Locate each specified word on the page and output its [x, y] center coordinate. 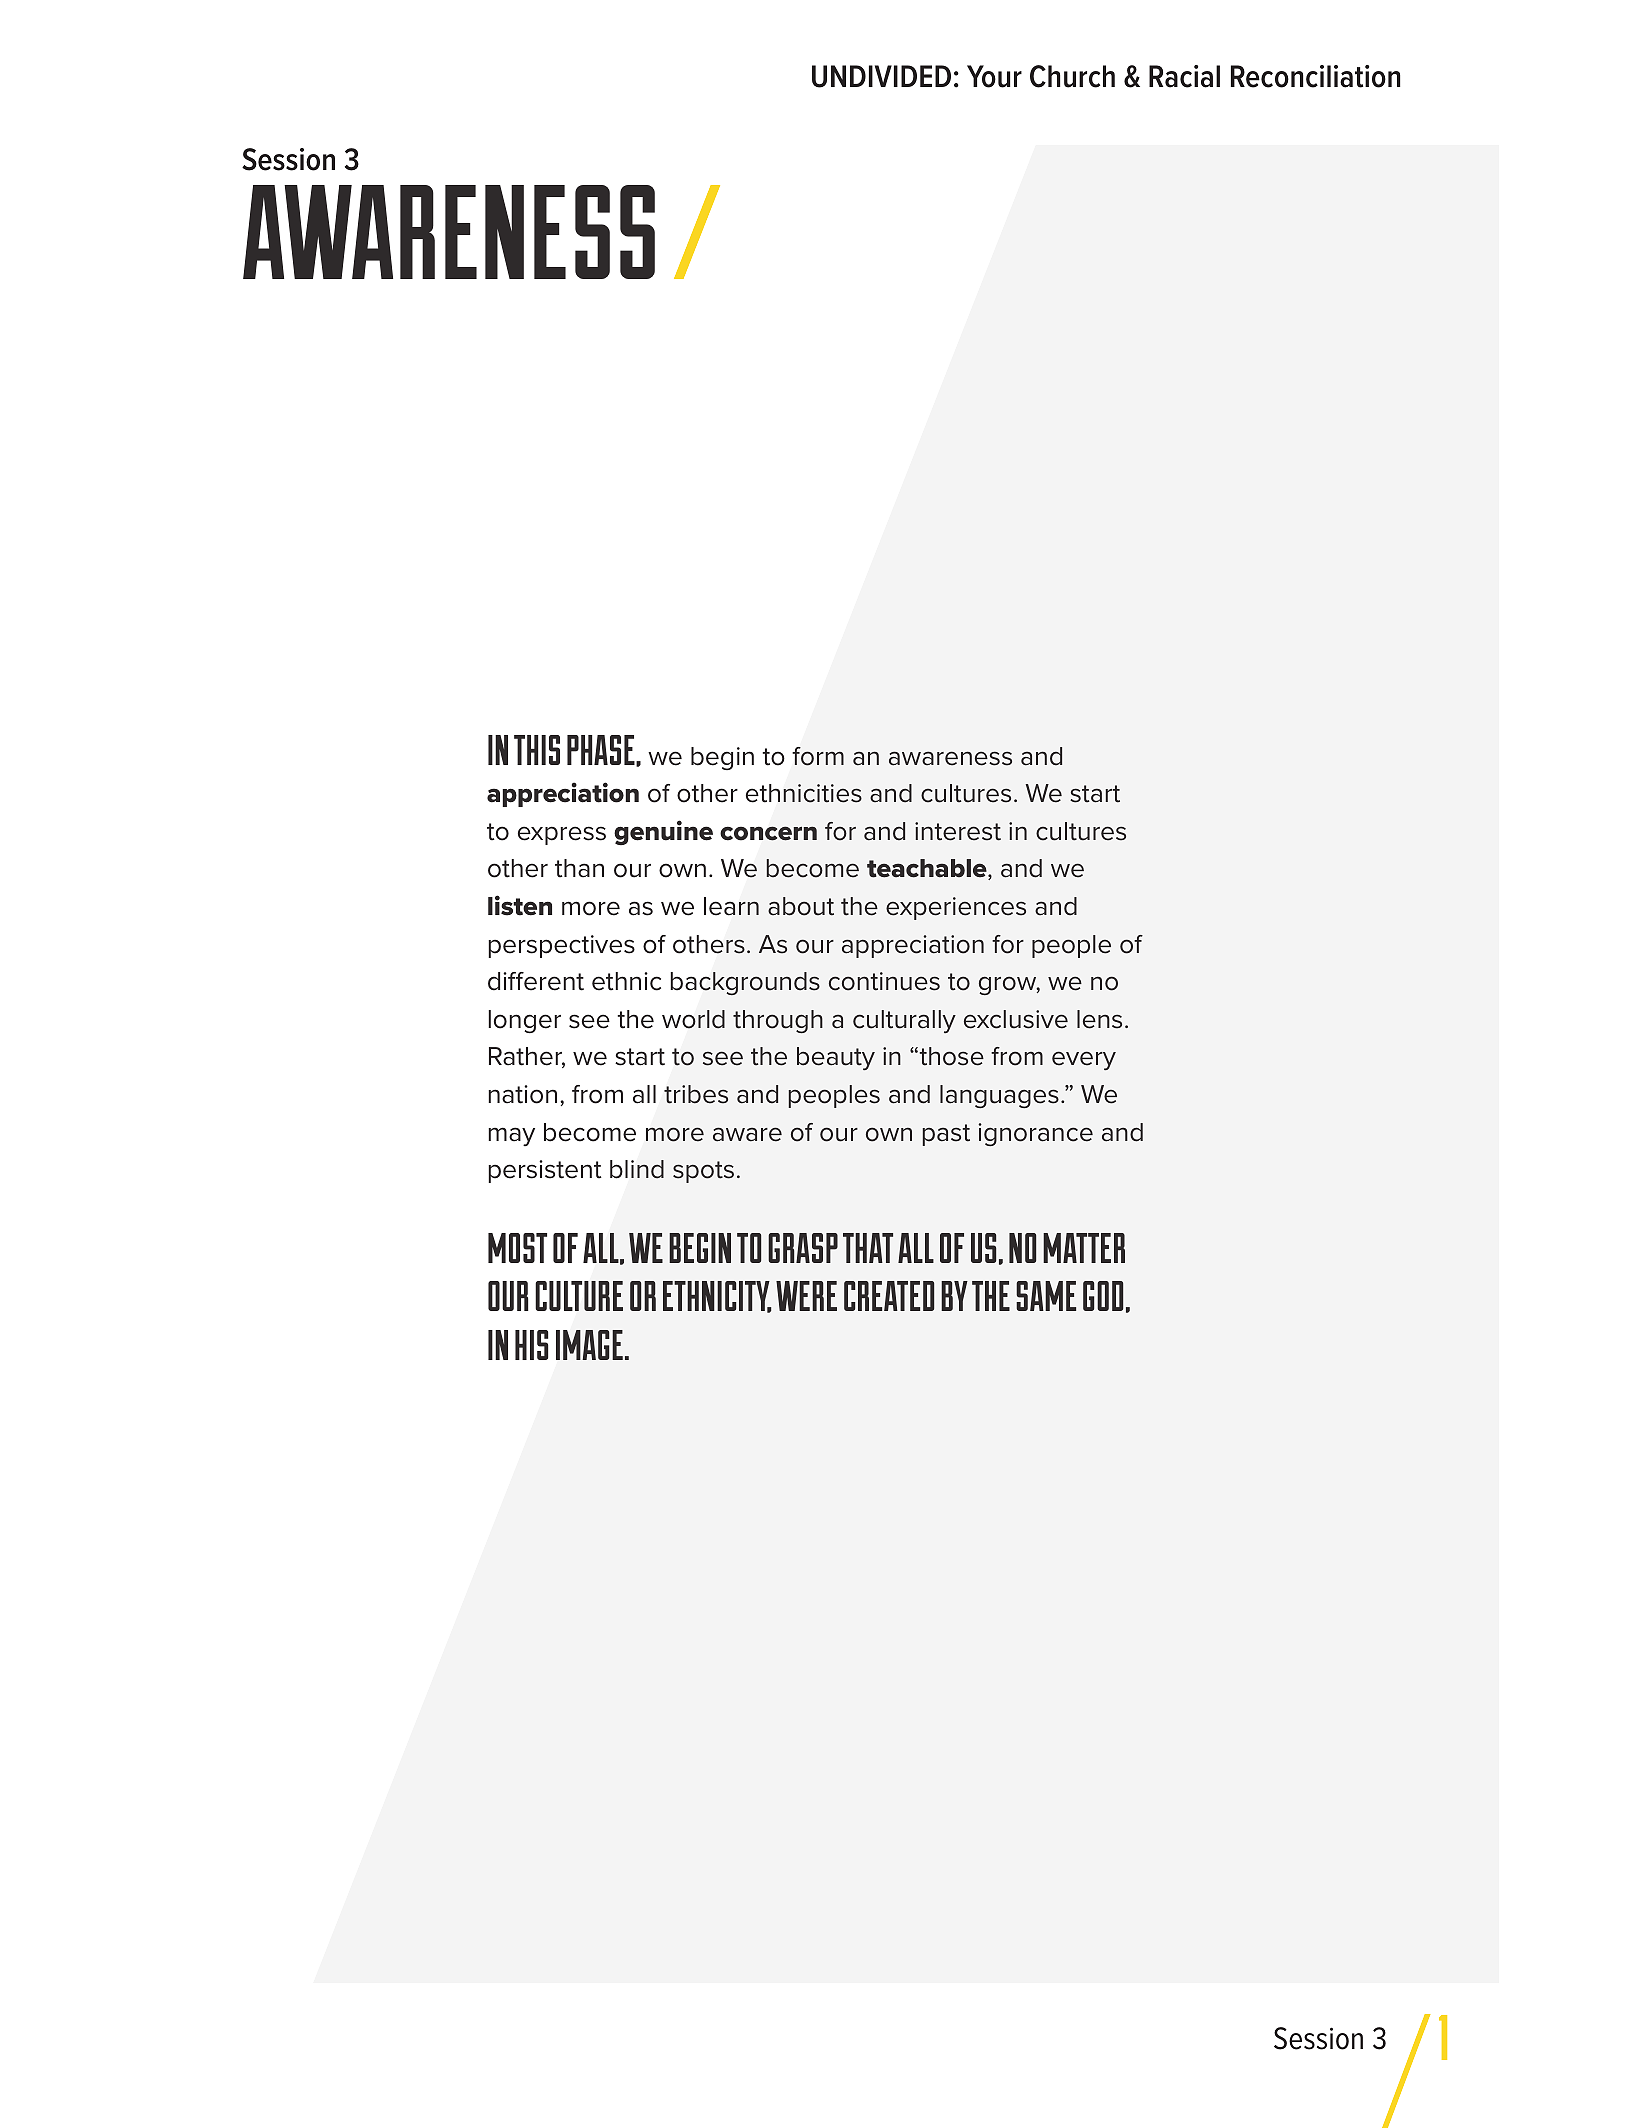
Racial [1184, 76]
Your [994, 76]
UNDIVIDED [881, 76]
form [818, 756]
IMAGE [589, 1345]
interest [958, 831]
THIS [537, 750]
